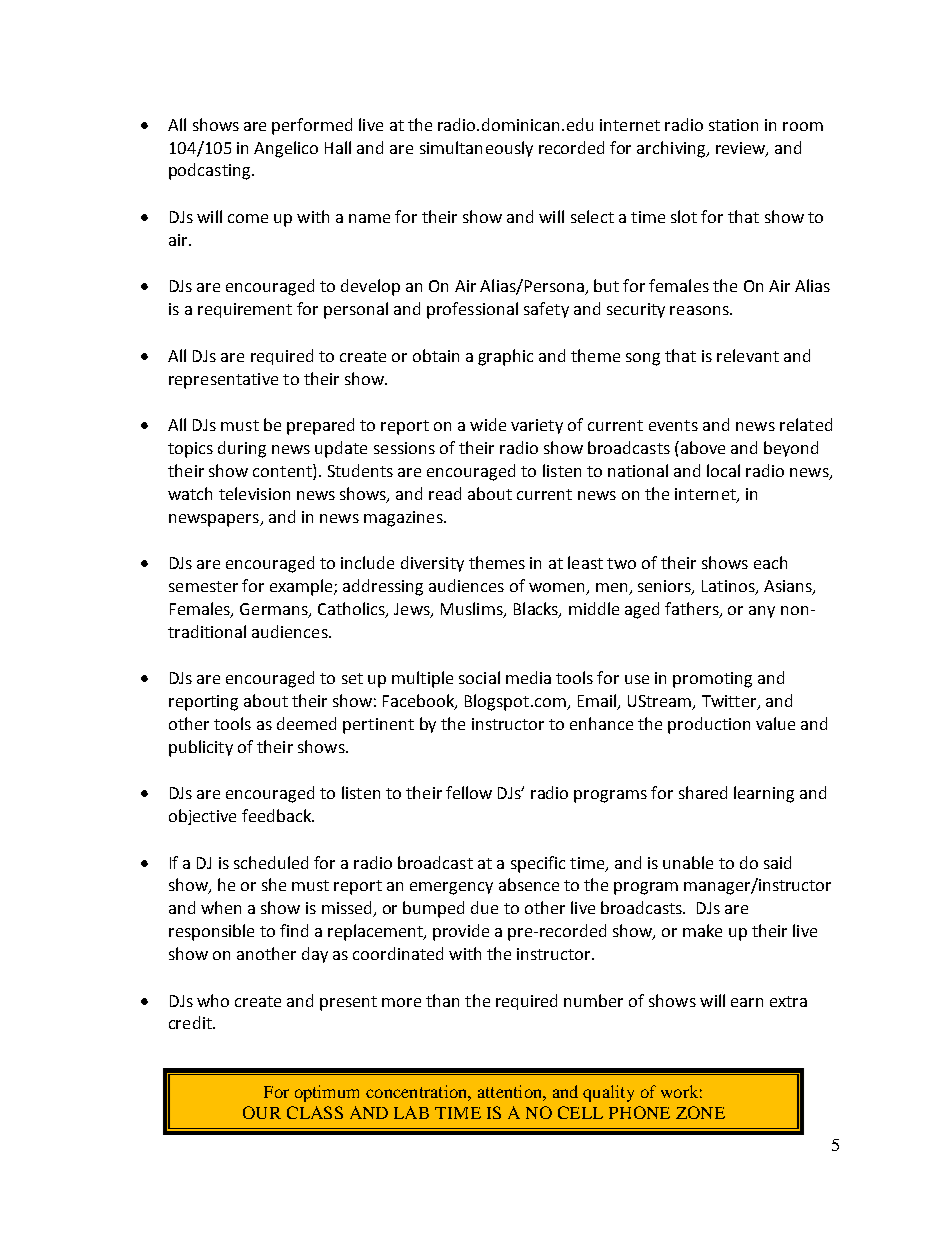  I want to click on CLASS, so click(315, 1112).
